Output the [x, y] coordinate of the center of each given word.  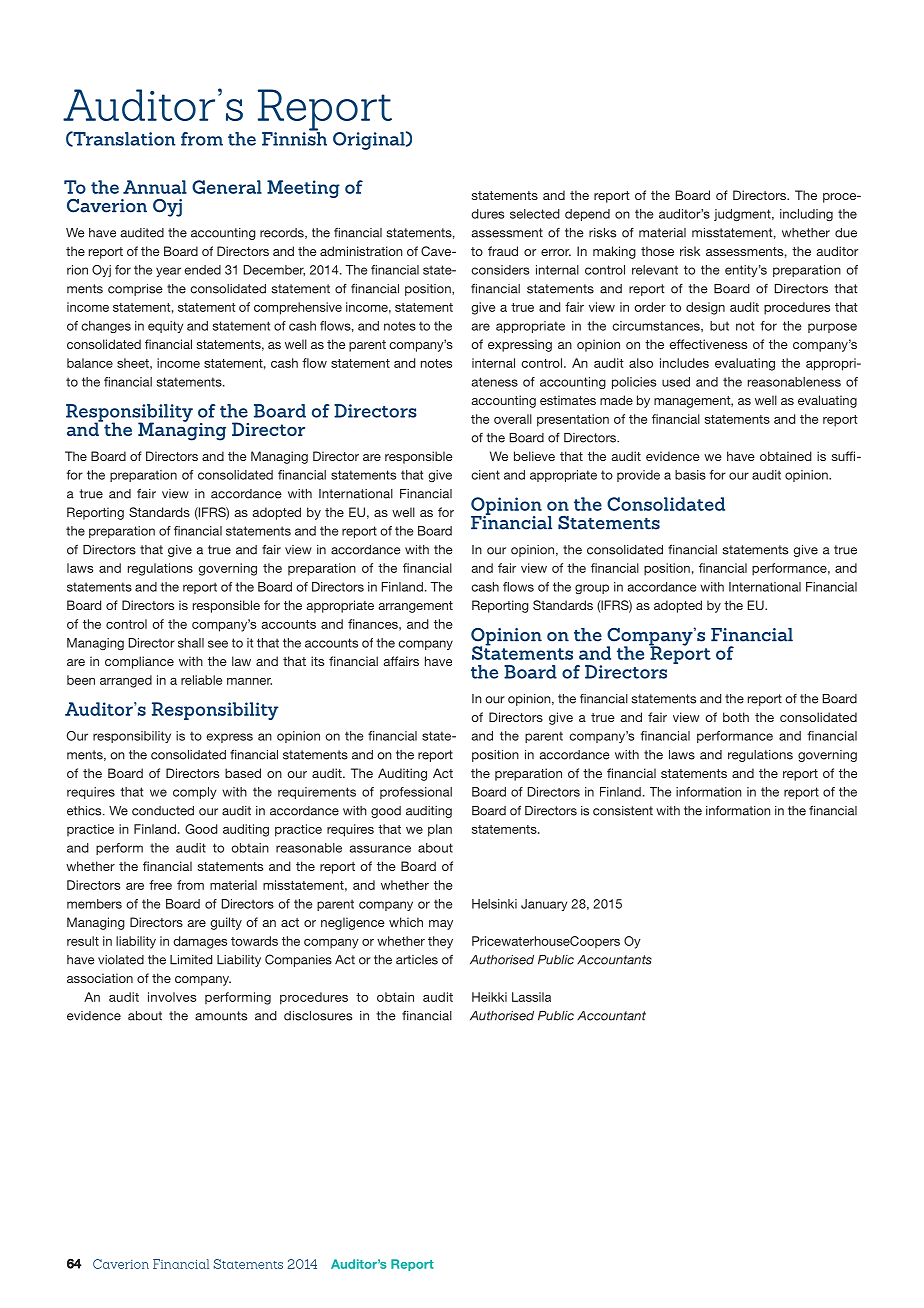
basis [690, 475]
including [806, 215]
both [736, 717]
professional [416, 793]
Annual [155, 187]
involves [172, 997]
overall [513, 419]
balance [90, 363]
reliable [201, 680]
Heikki [489, 997]
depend [587, 215]
